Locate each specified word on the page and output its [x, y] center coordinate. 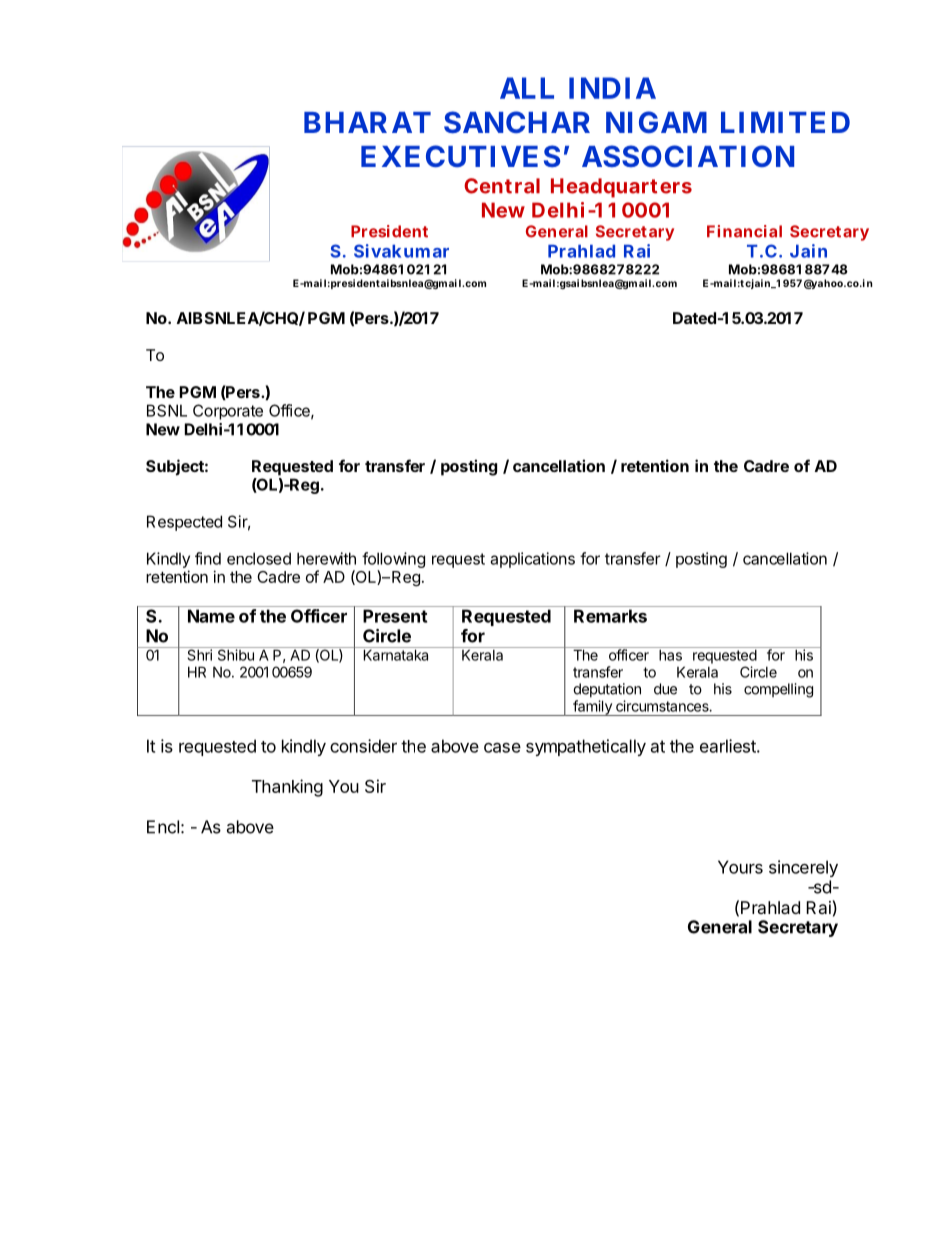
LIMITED [785, 122]
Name [211, 616]
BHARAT [367, 122]
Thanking [287, 788]
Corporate [228, 412]
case [502, 748]
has [670, 655]
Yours [740, 867]
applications [532, 560]
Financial [744, 231]
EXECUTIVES [460, 156]
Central [502, 186]
